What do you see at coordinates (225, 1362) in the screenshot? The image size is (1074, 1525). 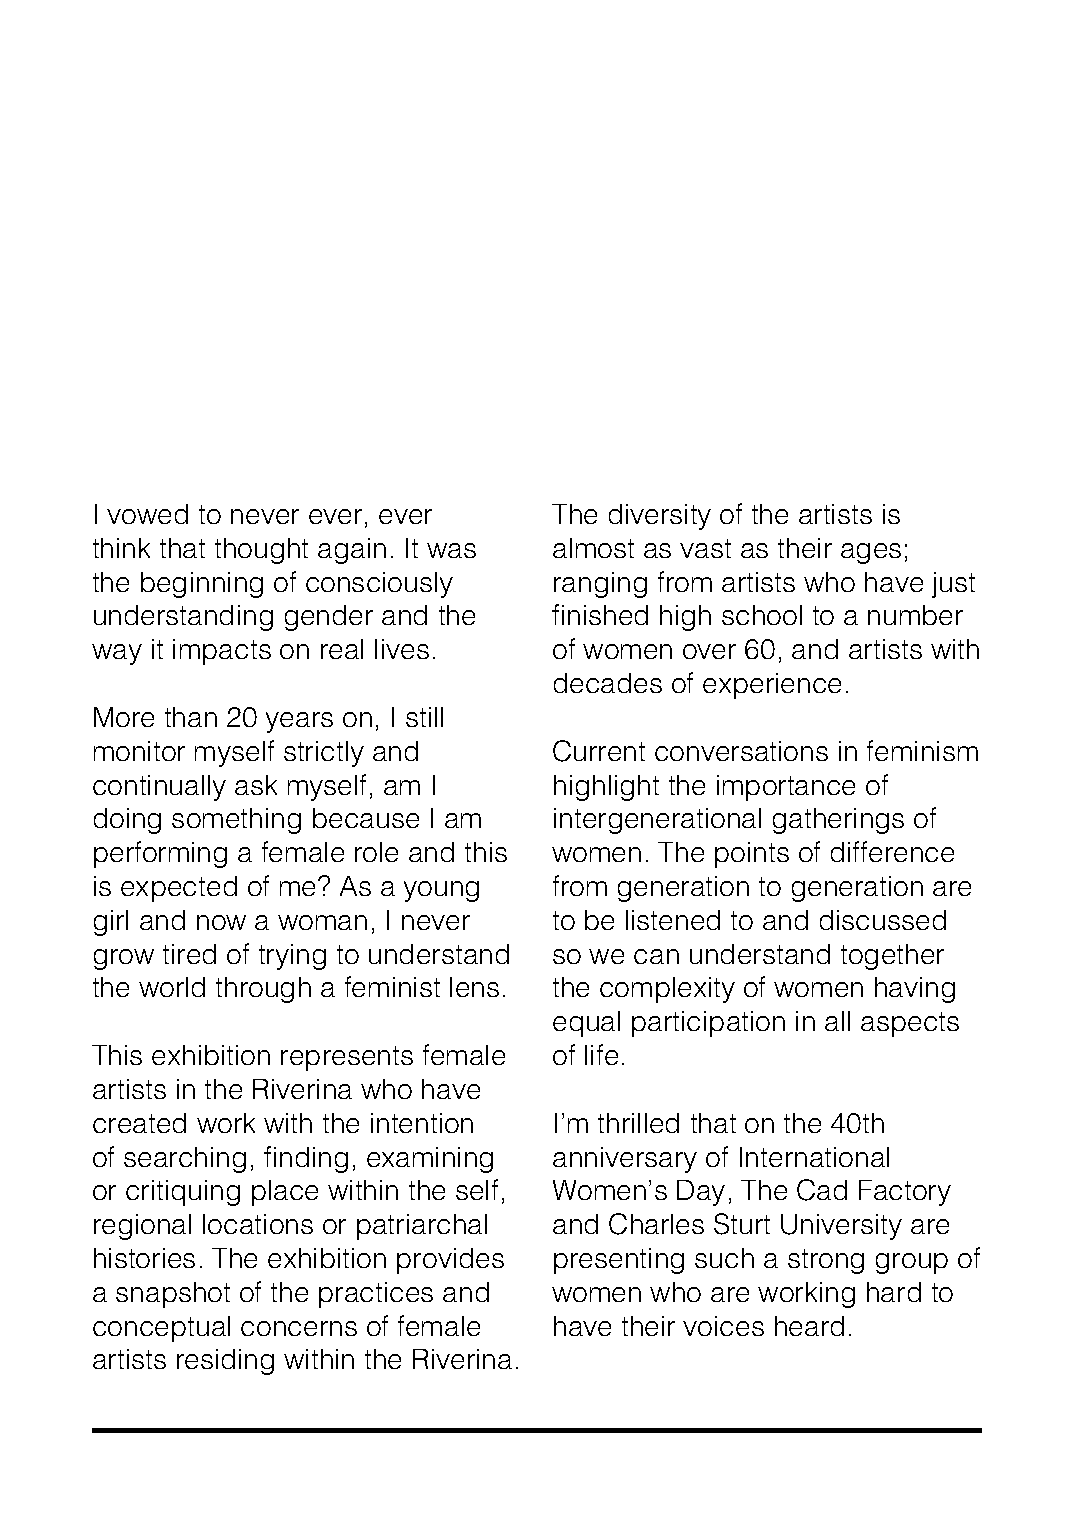 I see `residing` at bounding box center [225, 1362].
